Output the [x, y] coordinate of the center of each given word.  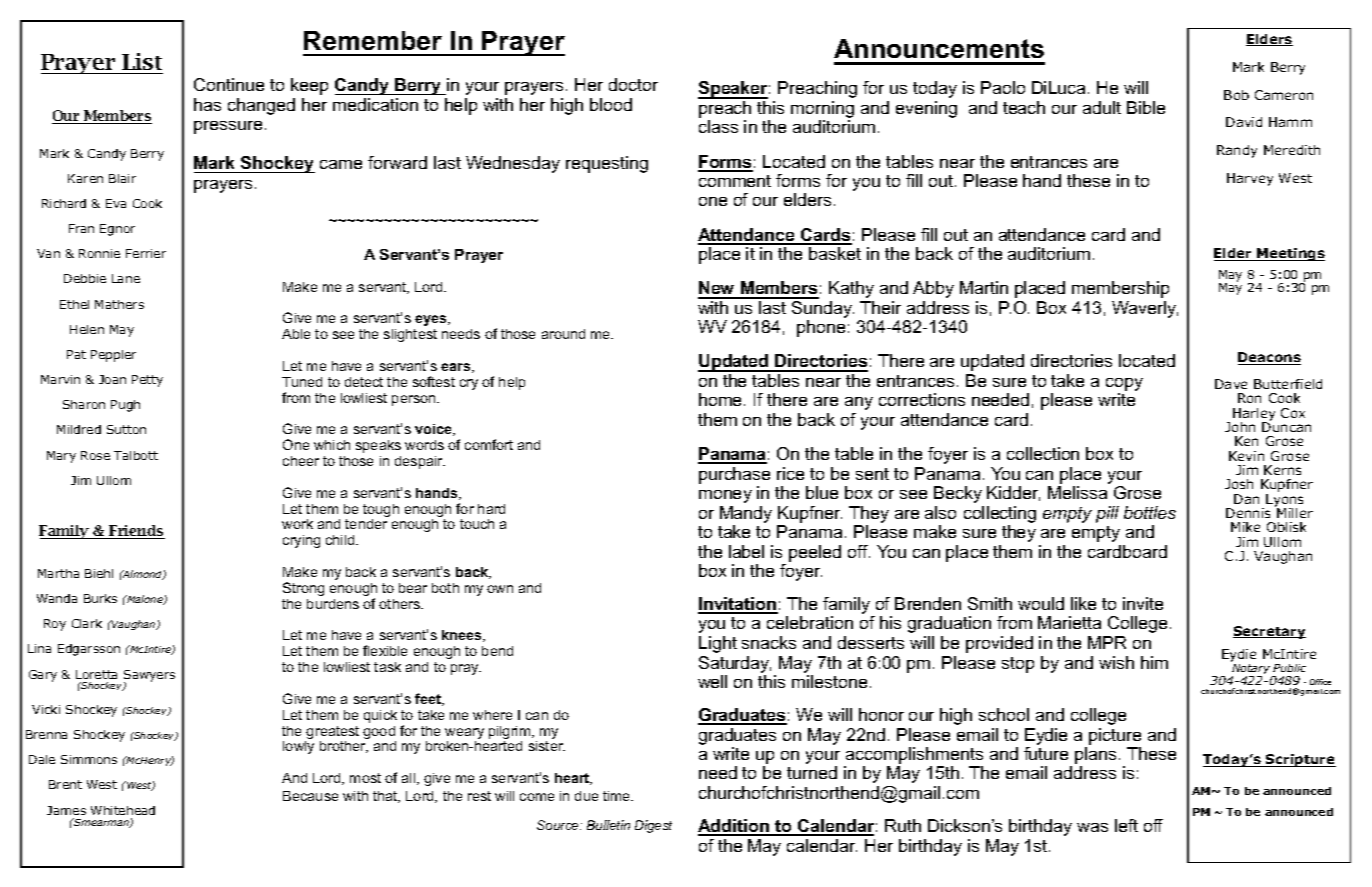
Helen [87, 329]
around [563, 334]
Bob [1236, 95]
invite [1143, 603]
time [618, 796]
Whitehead [123, 810]
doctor [633, 84]
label [746, 551]
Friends [136, 532]
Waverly [1145, 309]
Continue [229, 84]
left [1126, 825]
